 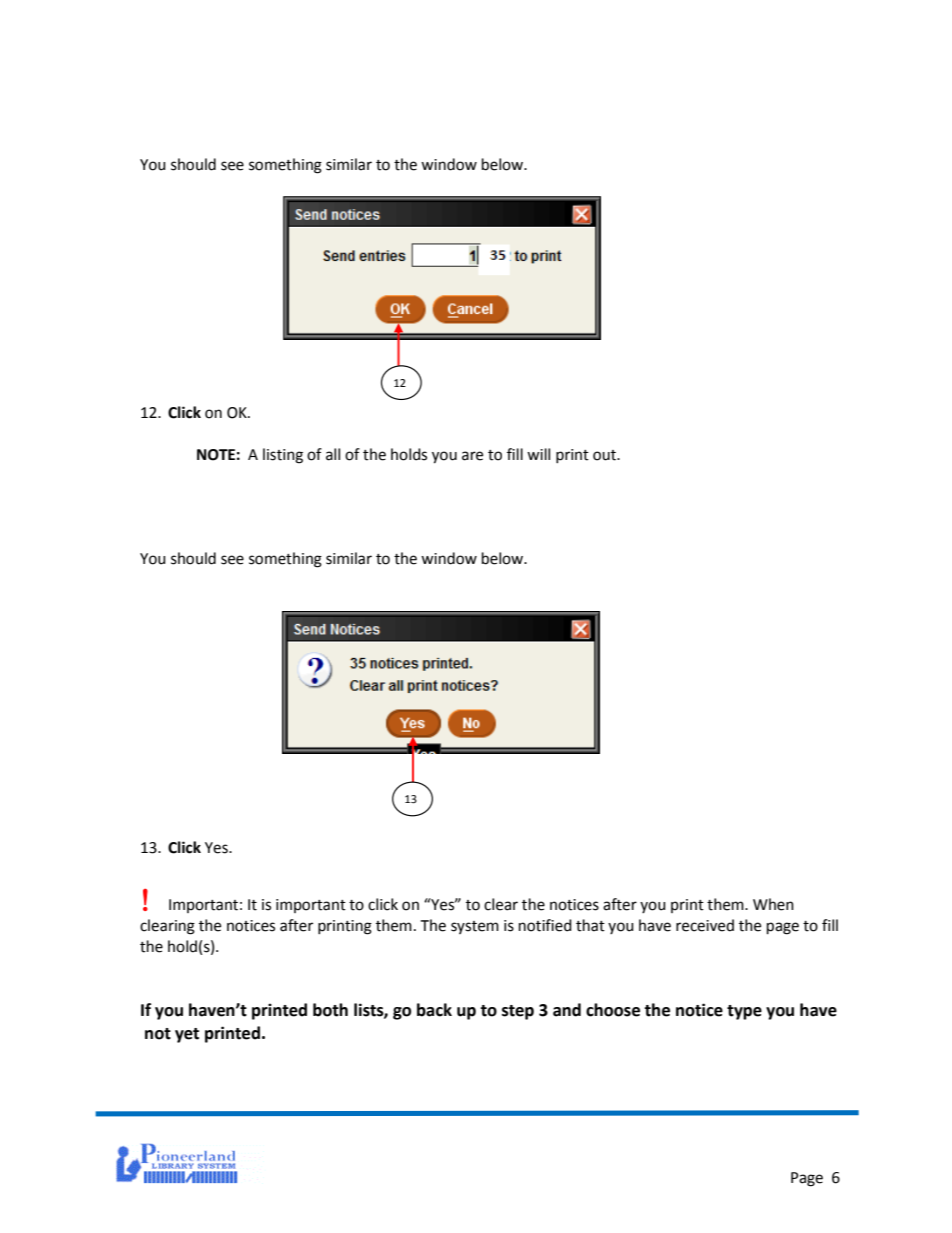 I want to click on notified, so click(x=545, y=925).
